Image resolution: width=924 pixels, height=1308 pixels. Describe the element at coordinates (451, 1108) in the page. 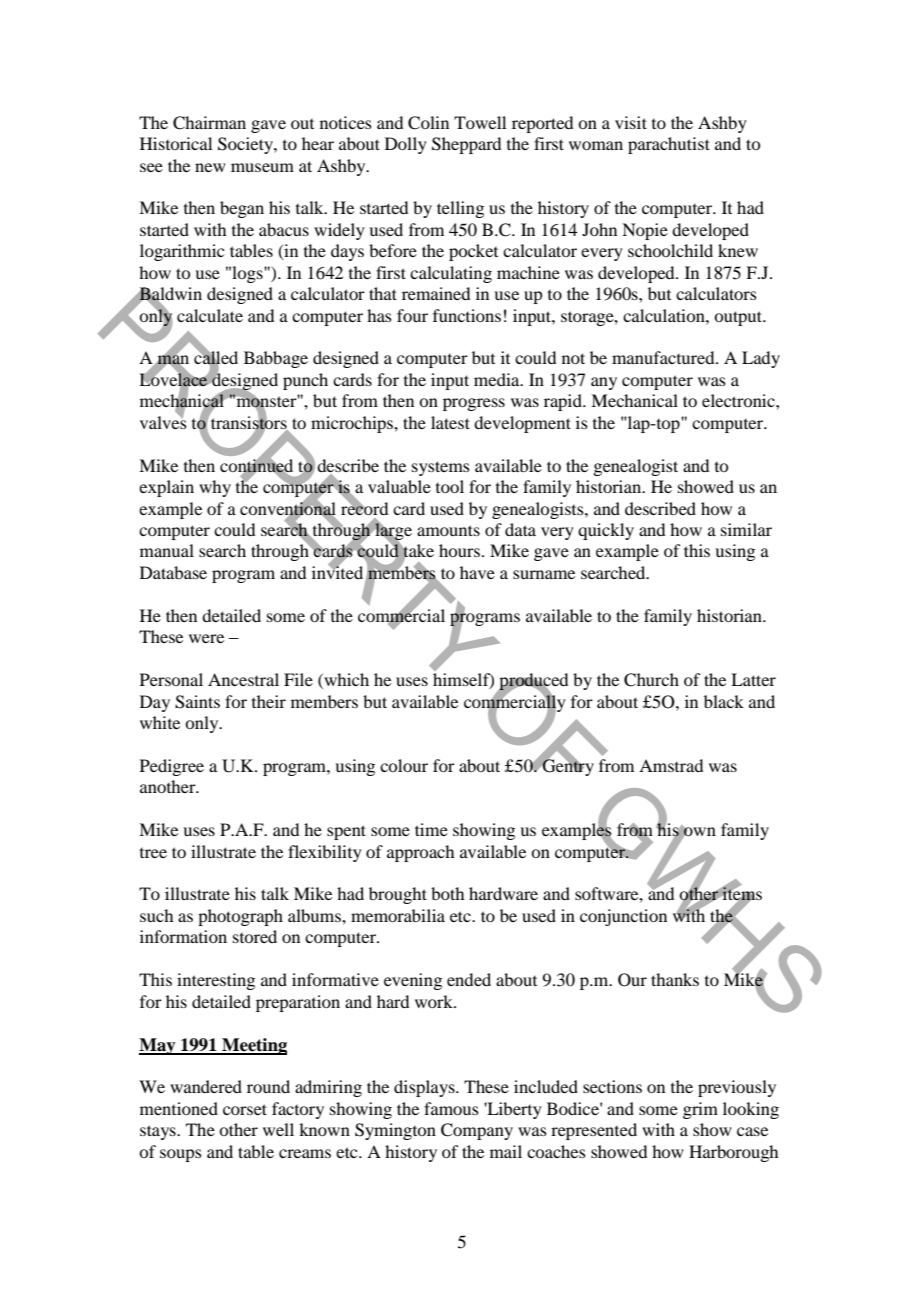

I see `famous` at that location.
